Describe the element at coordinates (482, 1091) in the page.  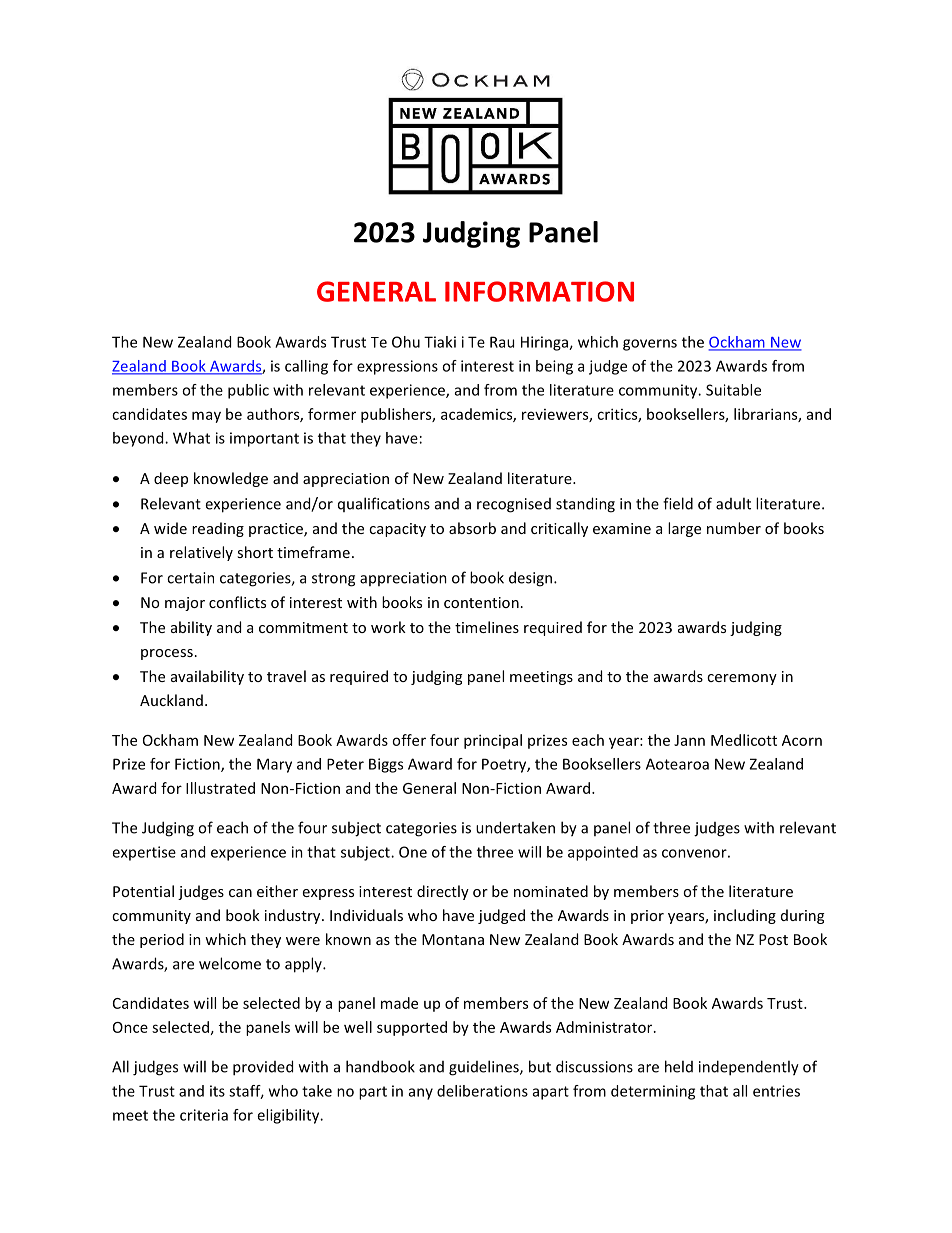
I see `deliberations` at that location.
